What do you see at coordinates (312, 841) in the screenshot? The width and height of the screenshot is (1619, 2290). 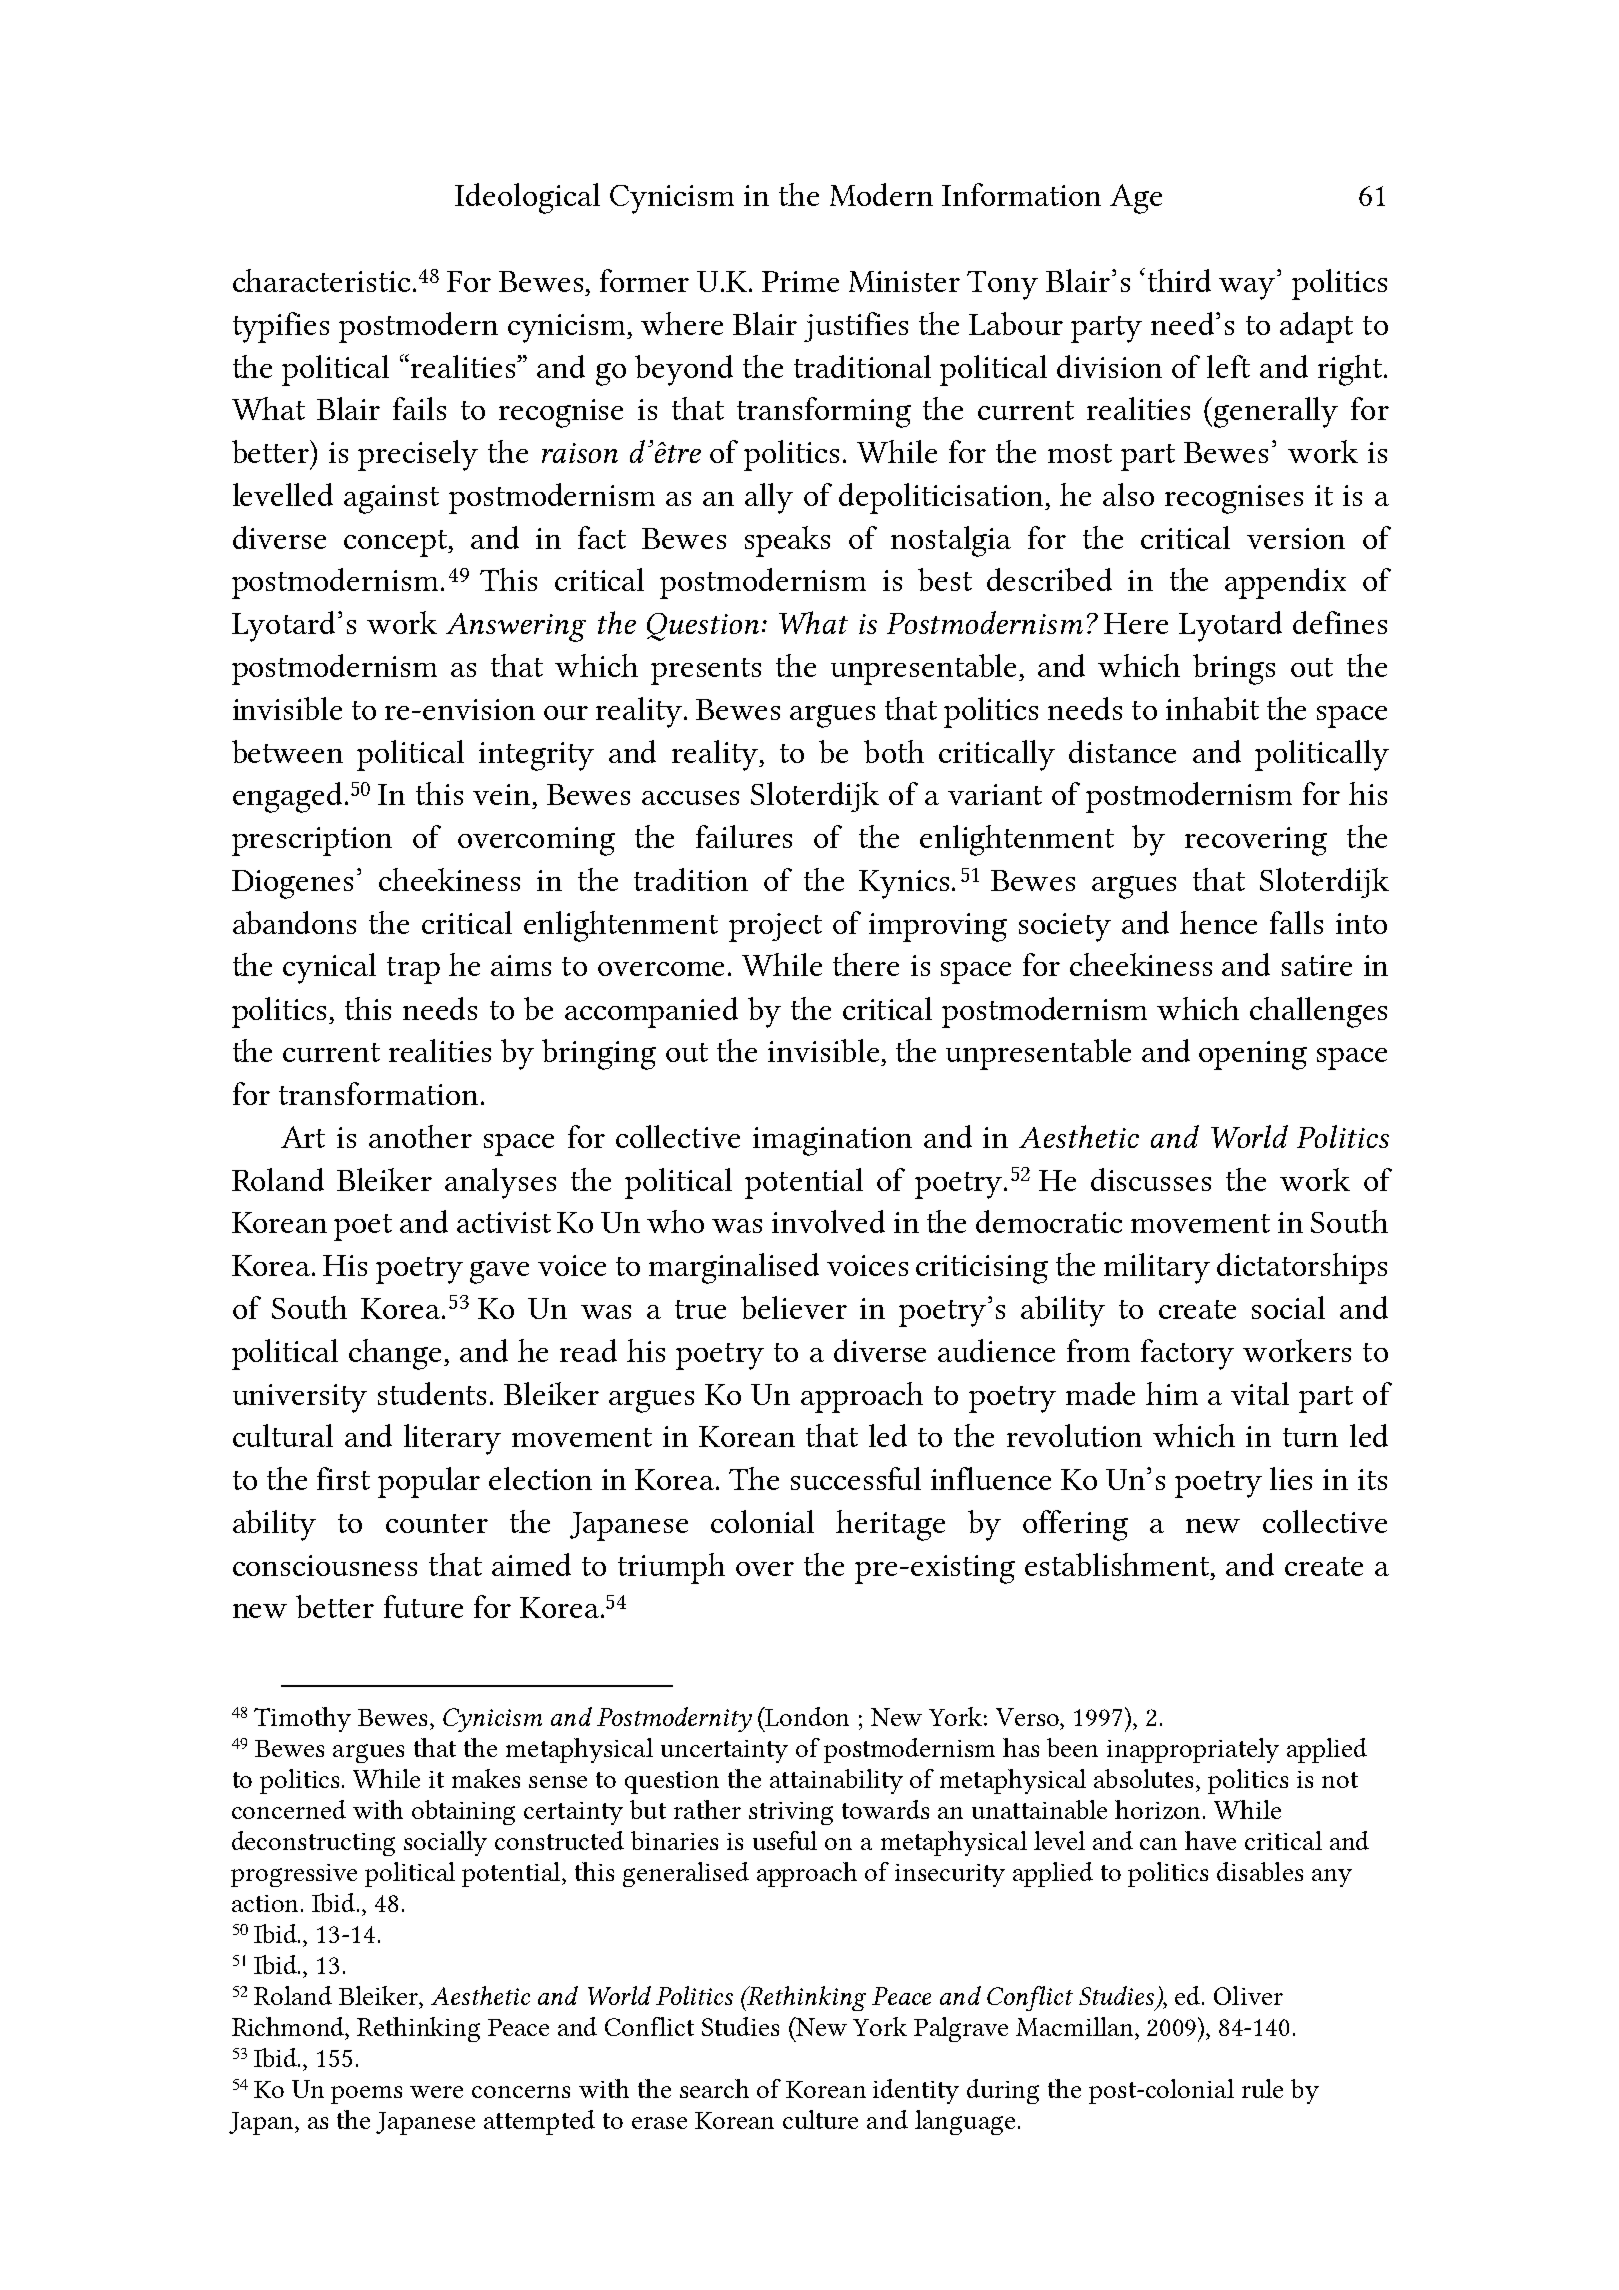 I see `prescription` at bounding box center [312, 841].
